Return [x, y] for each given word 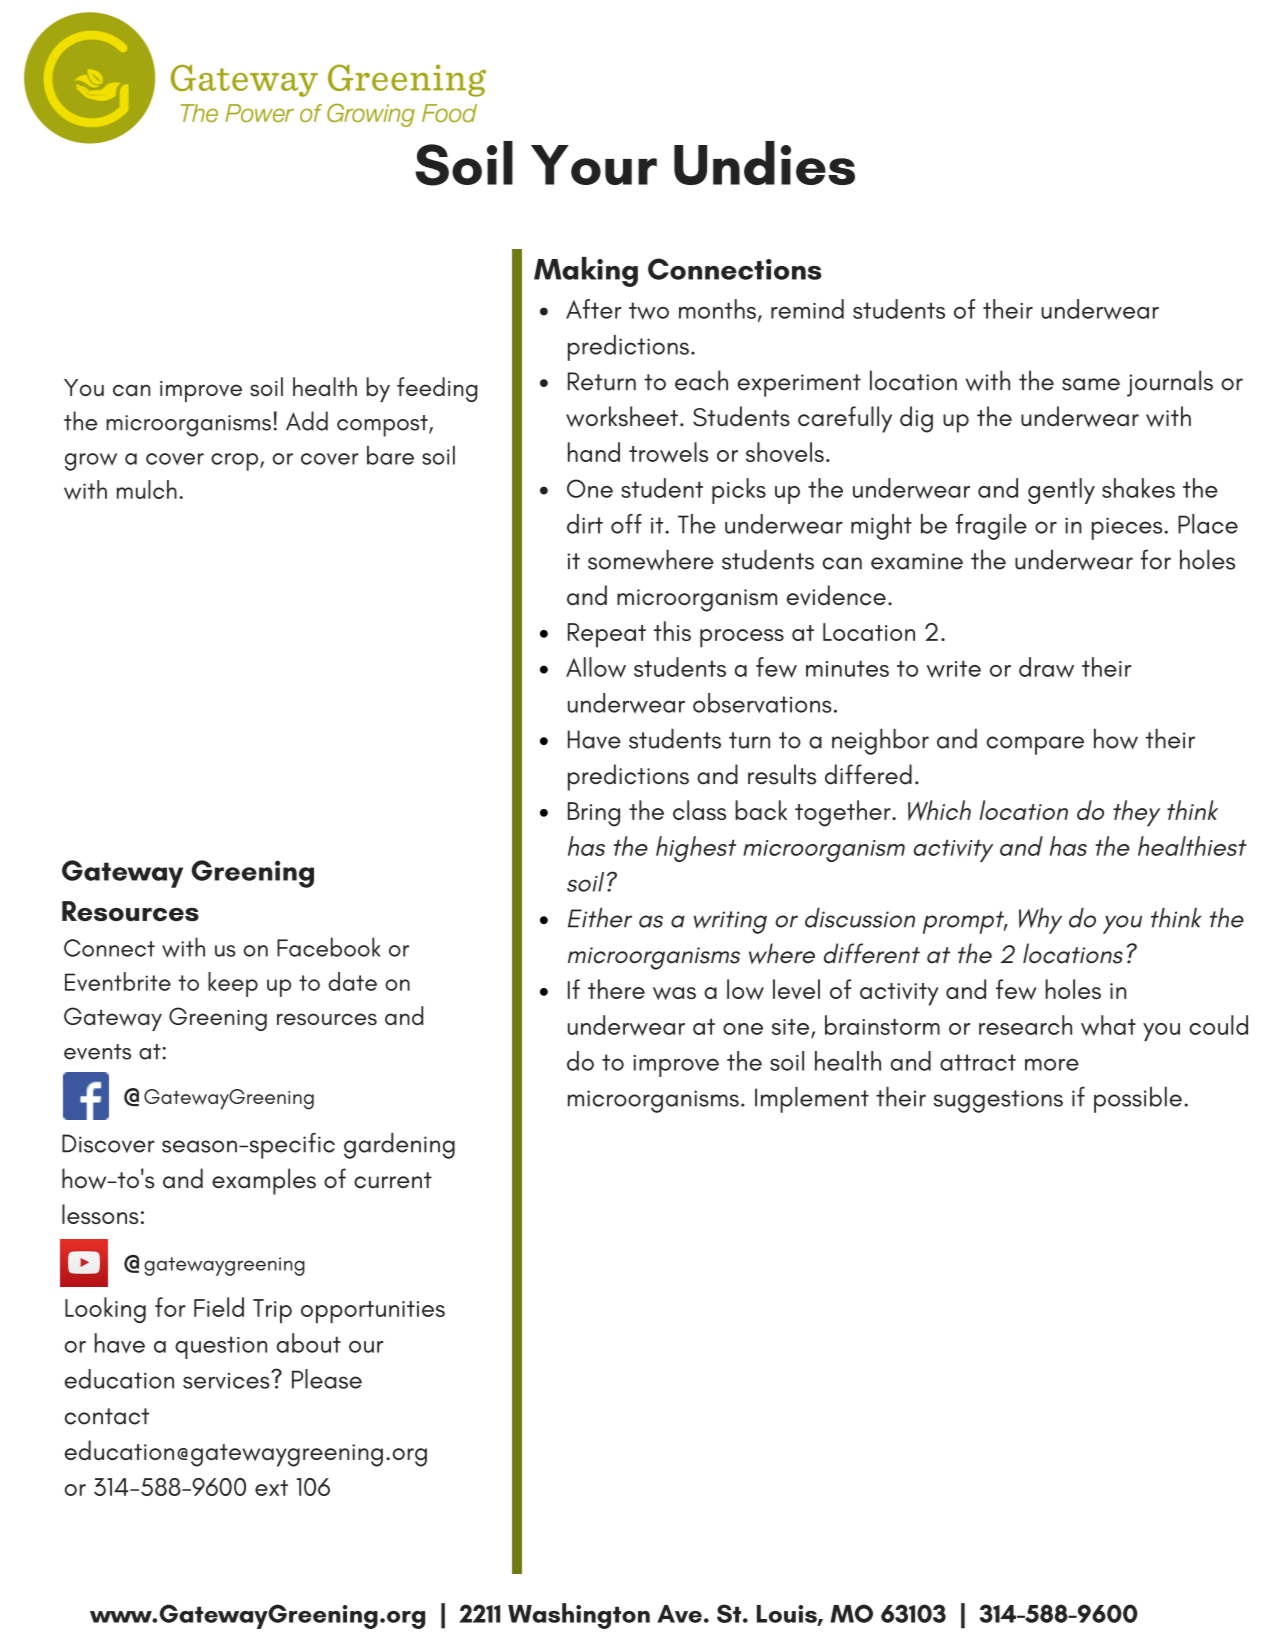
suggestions [998, 1101]
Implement [812, 1100]
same [1091, 384]
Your [594, 165]
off [626, 524]
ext [271, 1488]
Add [307, 421]
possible [1138, 1100]
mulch [147, 489]
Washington [579, 1616]
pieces [1127, 528]
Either [600, 918]
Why [1040, 921]
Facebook [329, 947]
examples [264, 1181]
